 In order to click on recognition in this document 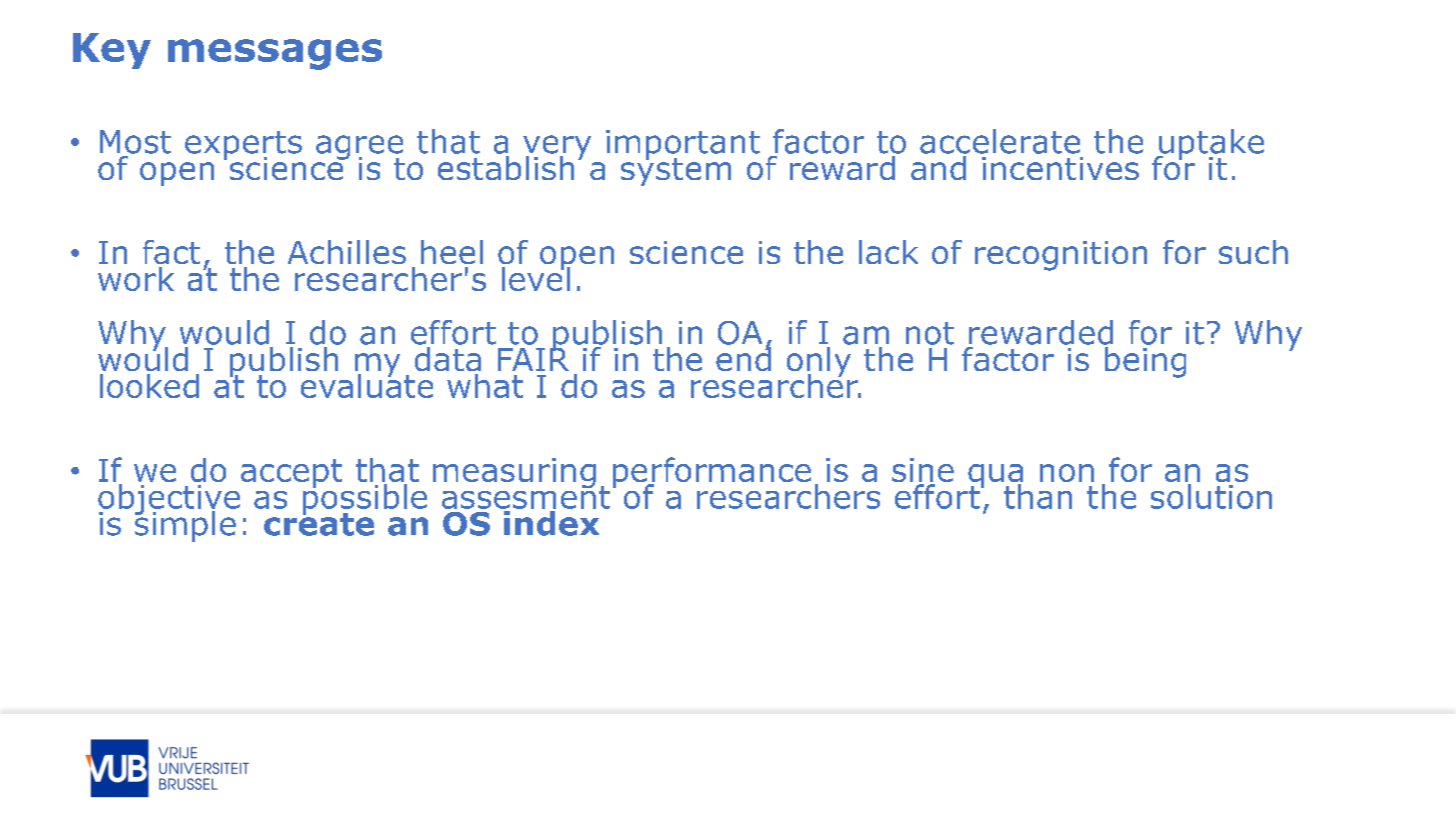, I will do `click(1061, 256)`.
